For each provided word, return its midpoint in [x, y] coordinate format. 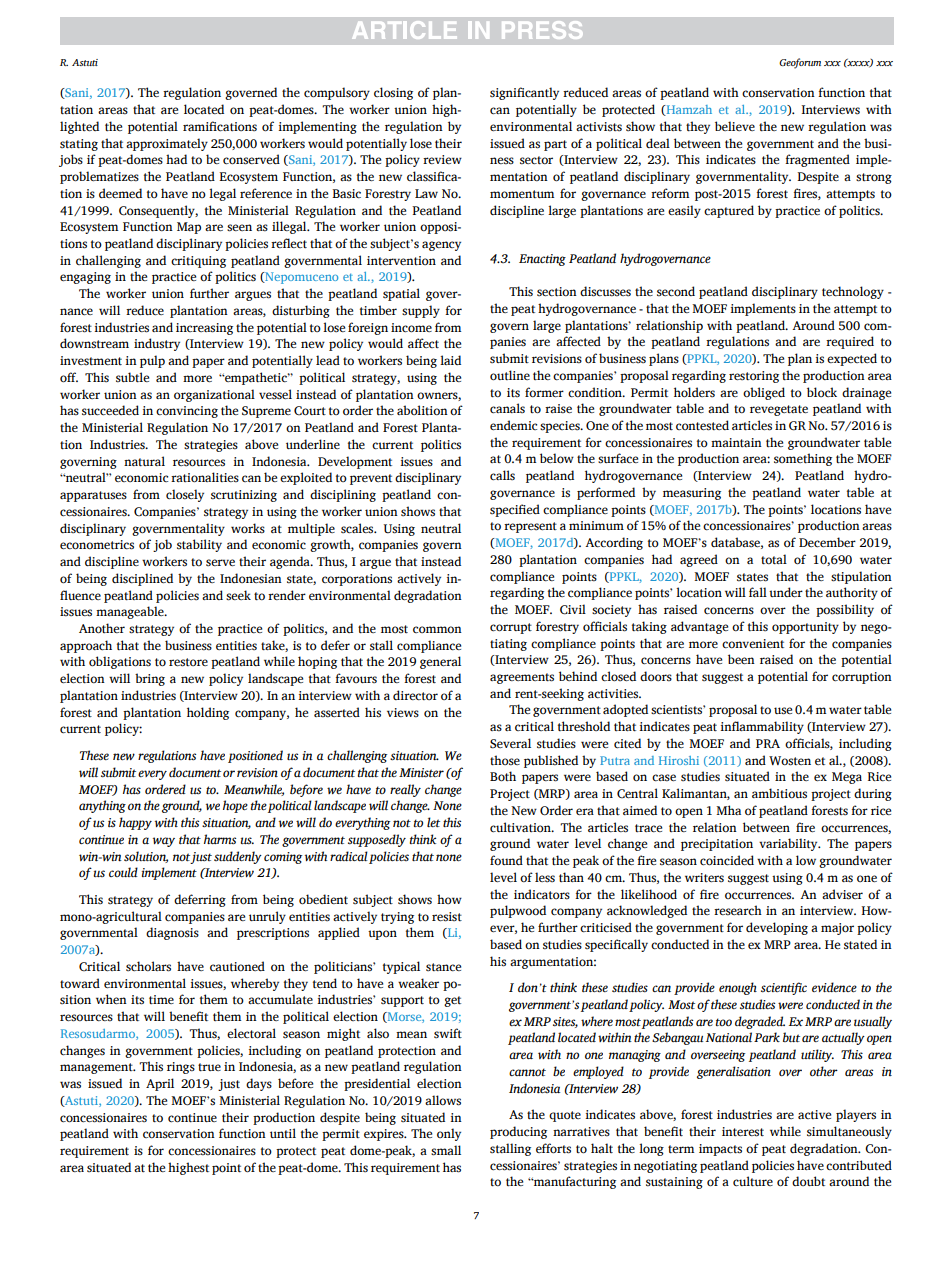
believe [735, 126]
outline [510, 375]
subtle [132, 377]
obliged [764, 393]
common [437, 629]
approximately [167, 144]
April [160, 1084]
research [738, 910]
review [442, 159]
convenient [753, 644]
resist [447, 917]
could [123, 872]
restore [188, 662]
